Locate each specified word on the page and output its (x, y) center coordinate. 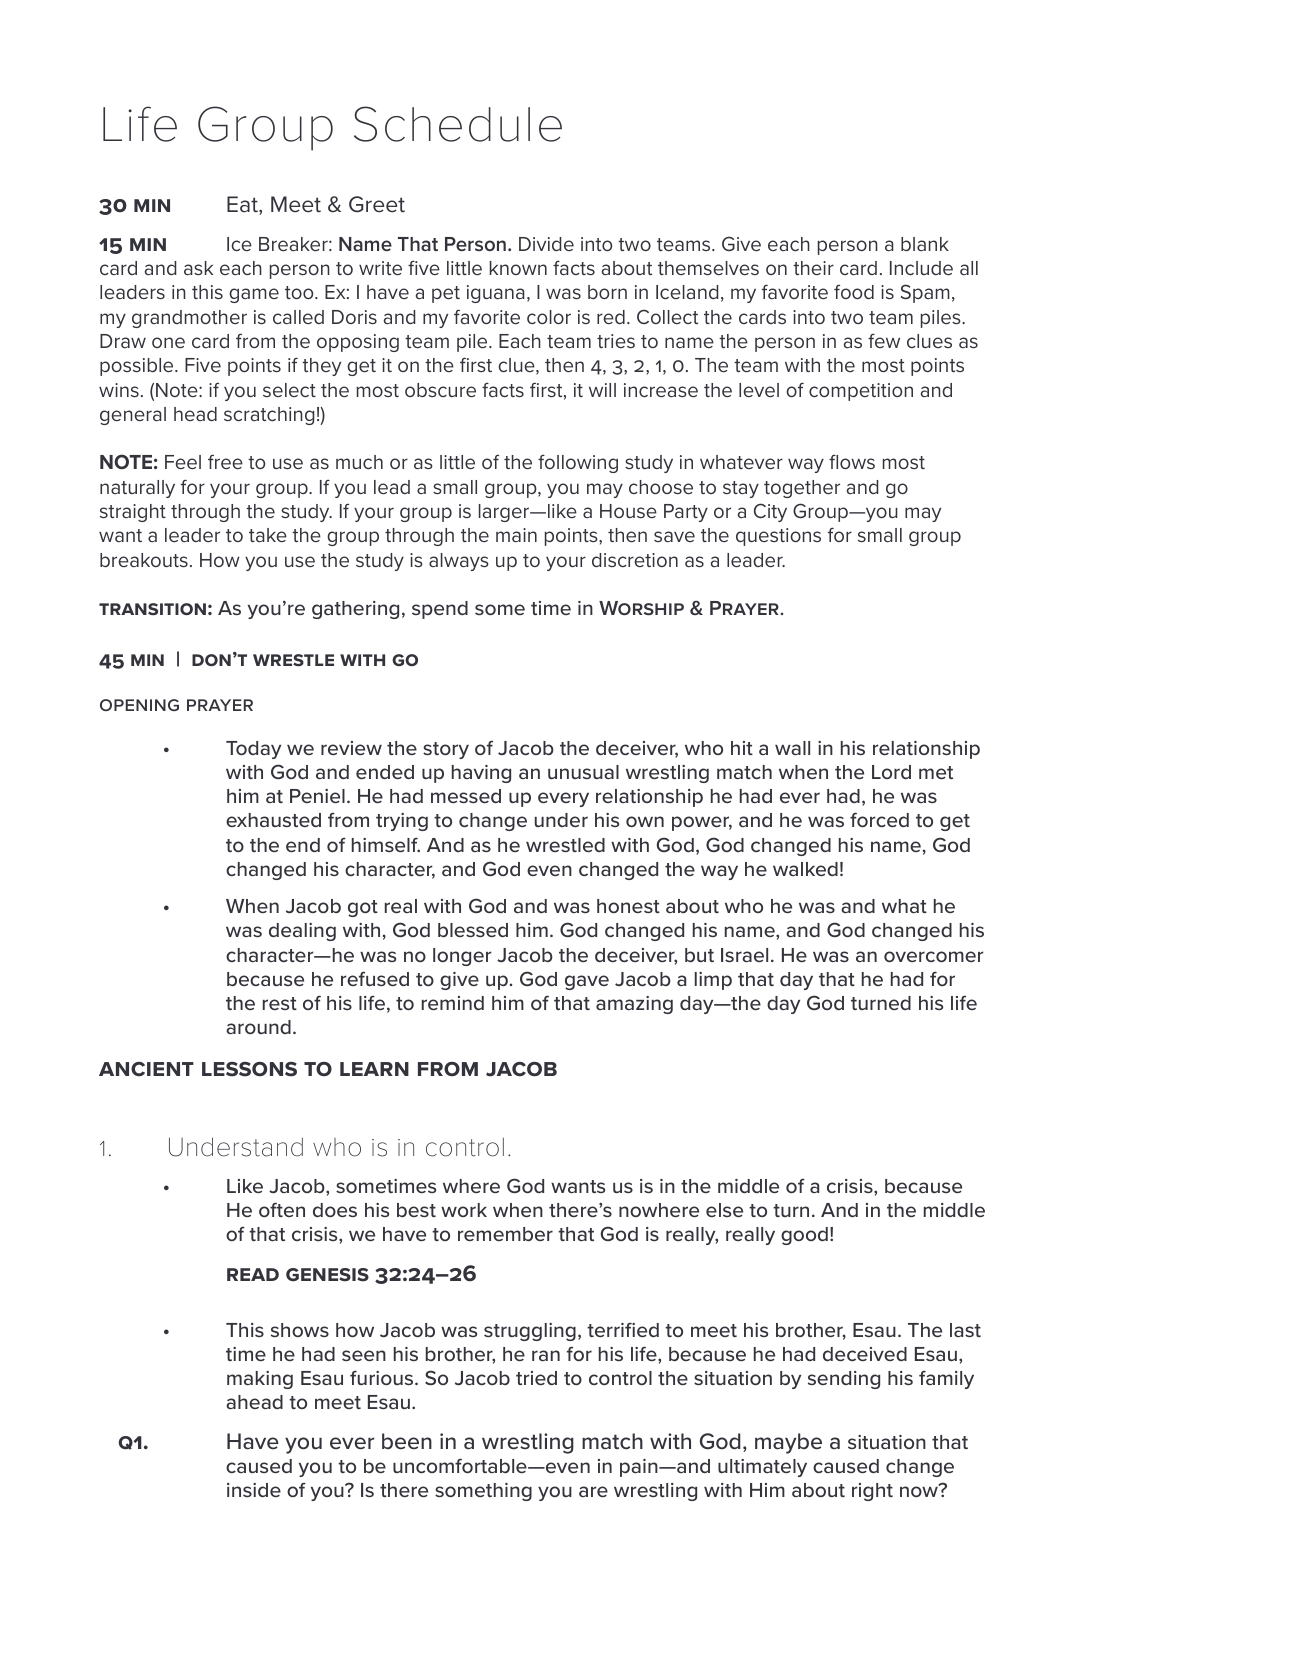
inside (254, 1490)
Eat (243, 205)
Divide (546, 244)
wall (792, 748)
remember (505, 1234)
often (282, 1209)
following (578, 463)
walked (805, 869)
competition (861, 392)
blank (925, 244)
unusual (583, 772)
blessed (473, 930)
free (225, 461)
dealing (302, 932)
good (804, 1236)
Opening (139, 705)
